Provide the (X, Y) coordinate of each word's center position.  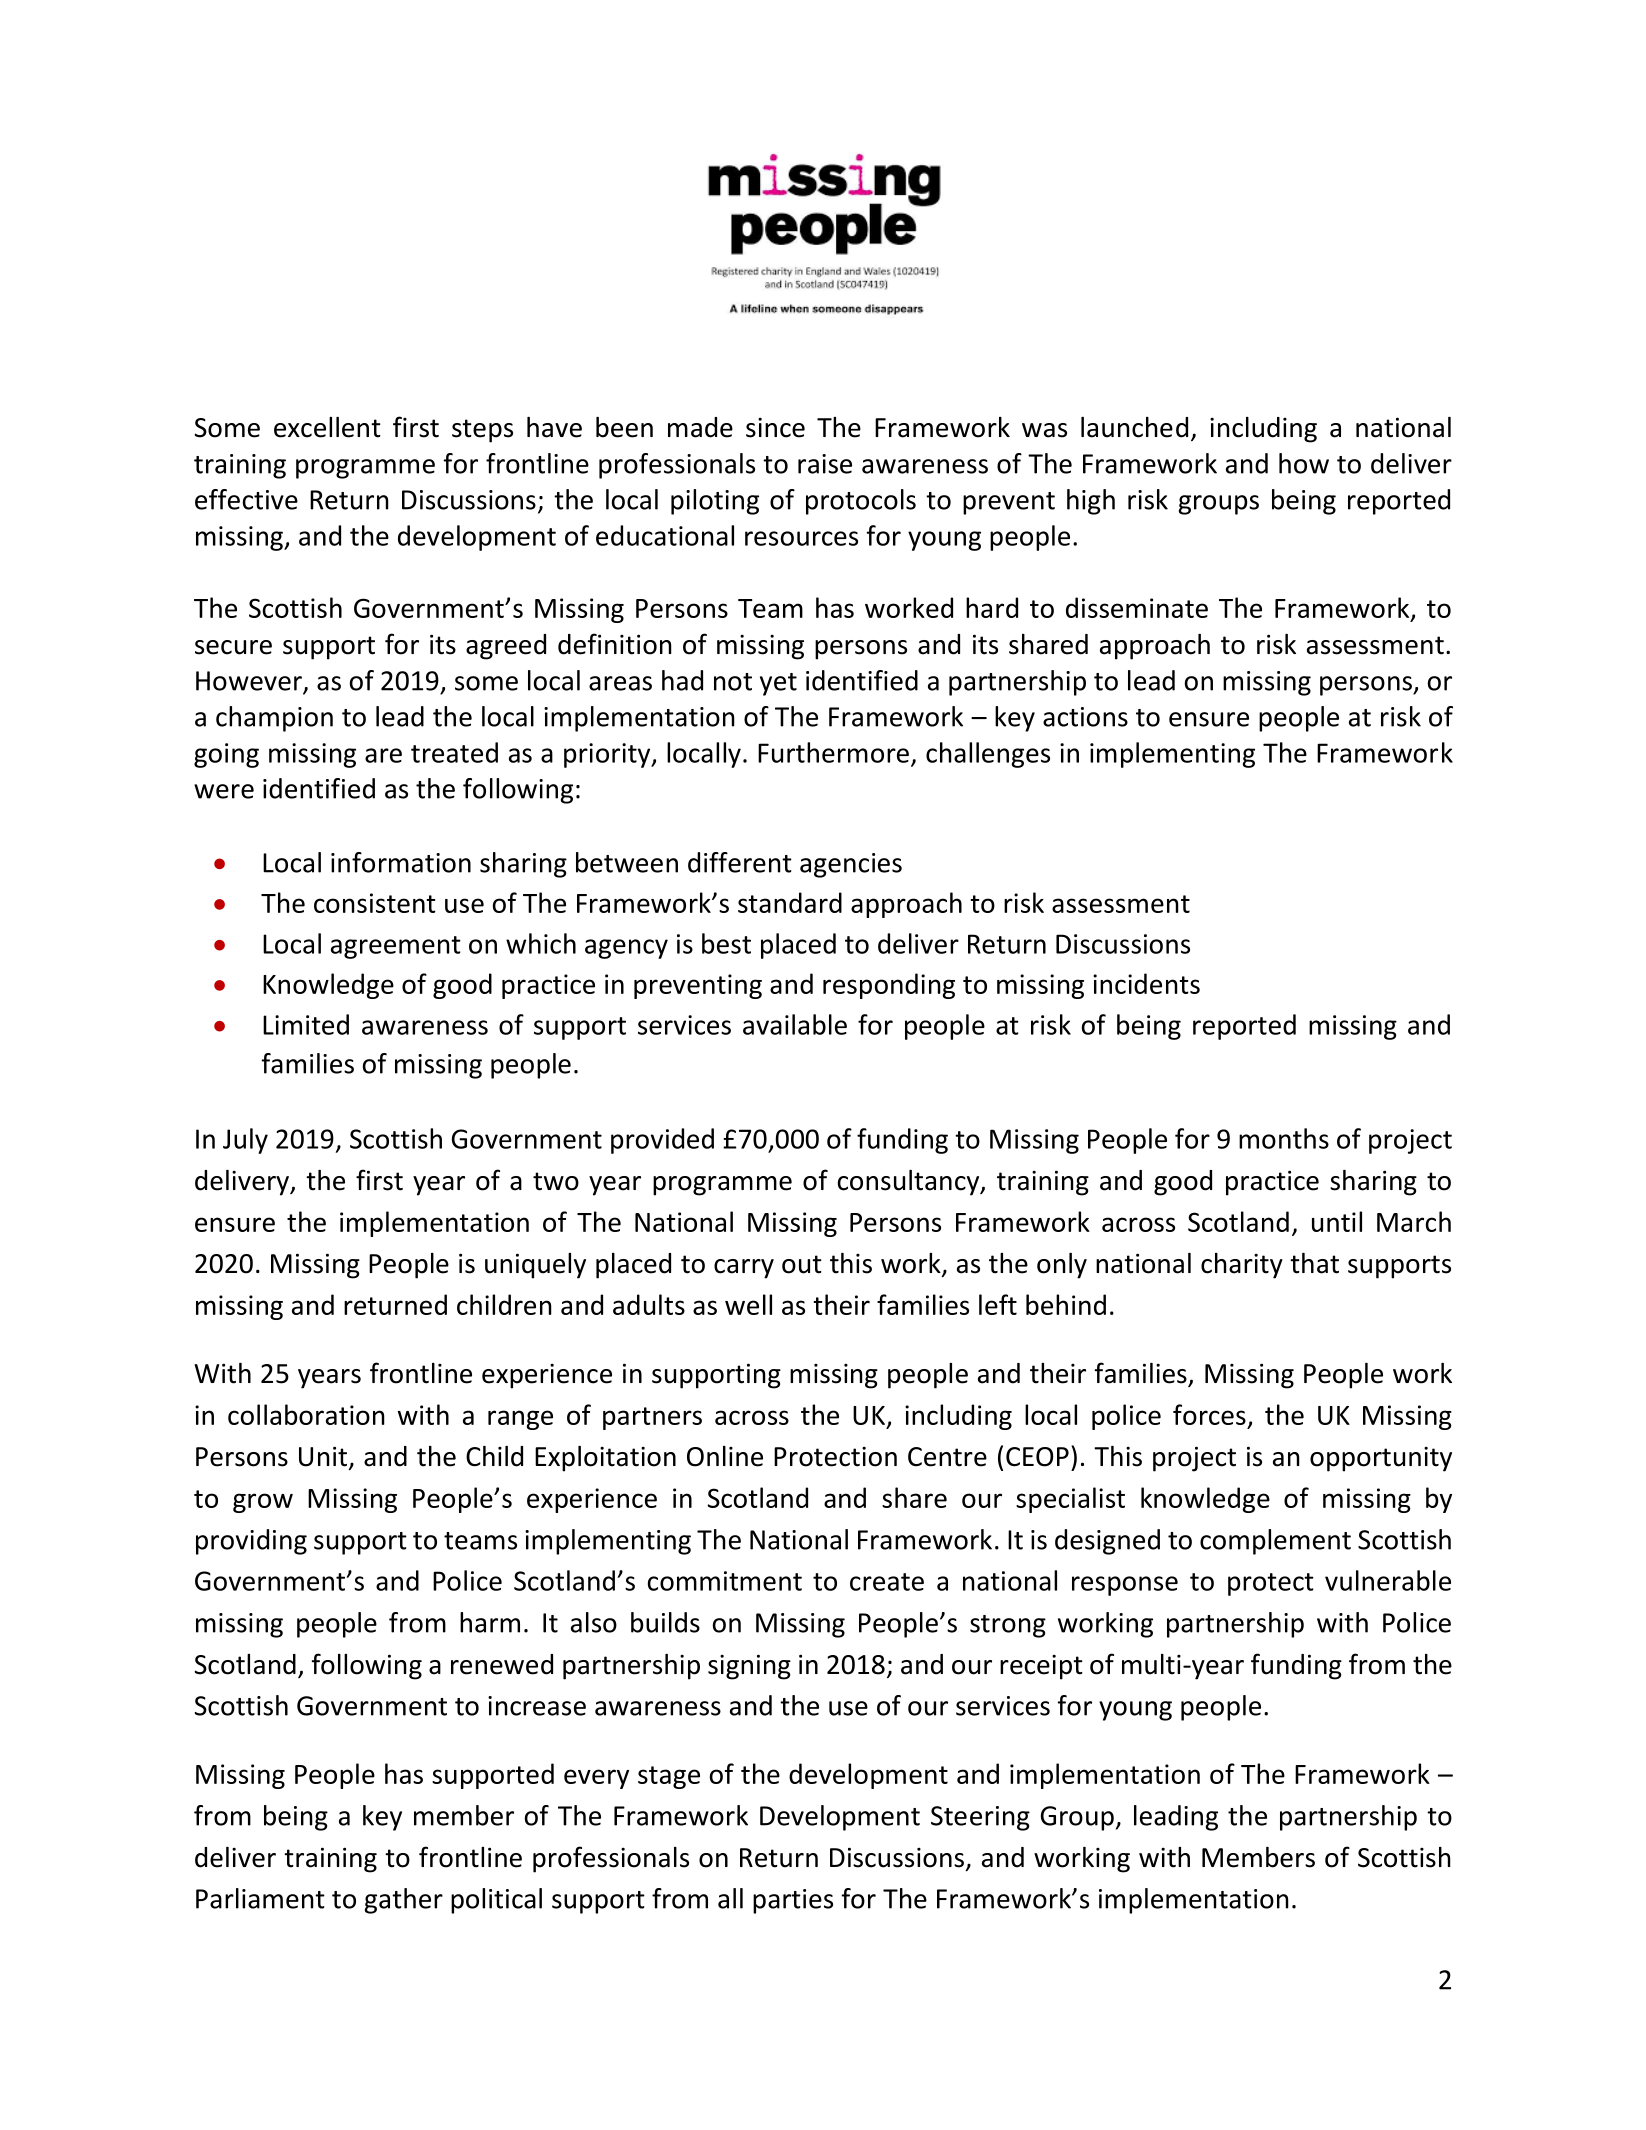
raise (825, 464)
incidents (1146, 983)
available (795, 1024)
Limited (306, 1024)
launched (1134, 427)
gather (404, 1901)
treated (454, 752)
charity (1242, 1266)
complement (1275, 1542)
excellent (327, 427)
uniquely (535, 1266)
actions (1085, 717)
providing (251, 1542)
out (802, 1264)
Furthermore (833, 752)
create (887, 1582)
